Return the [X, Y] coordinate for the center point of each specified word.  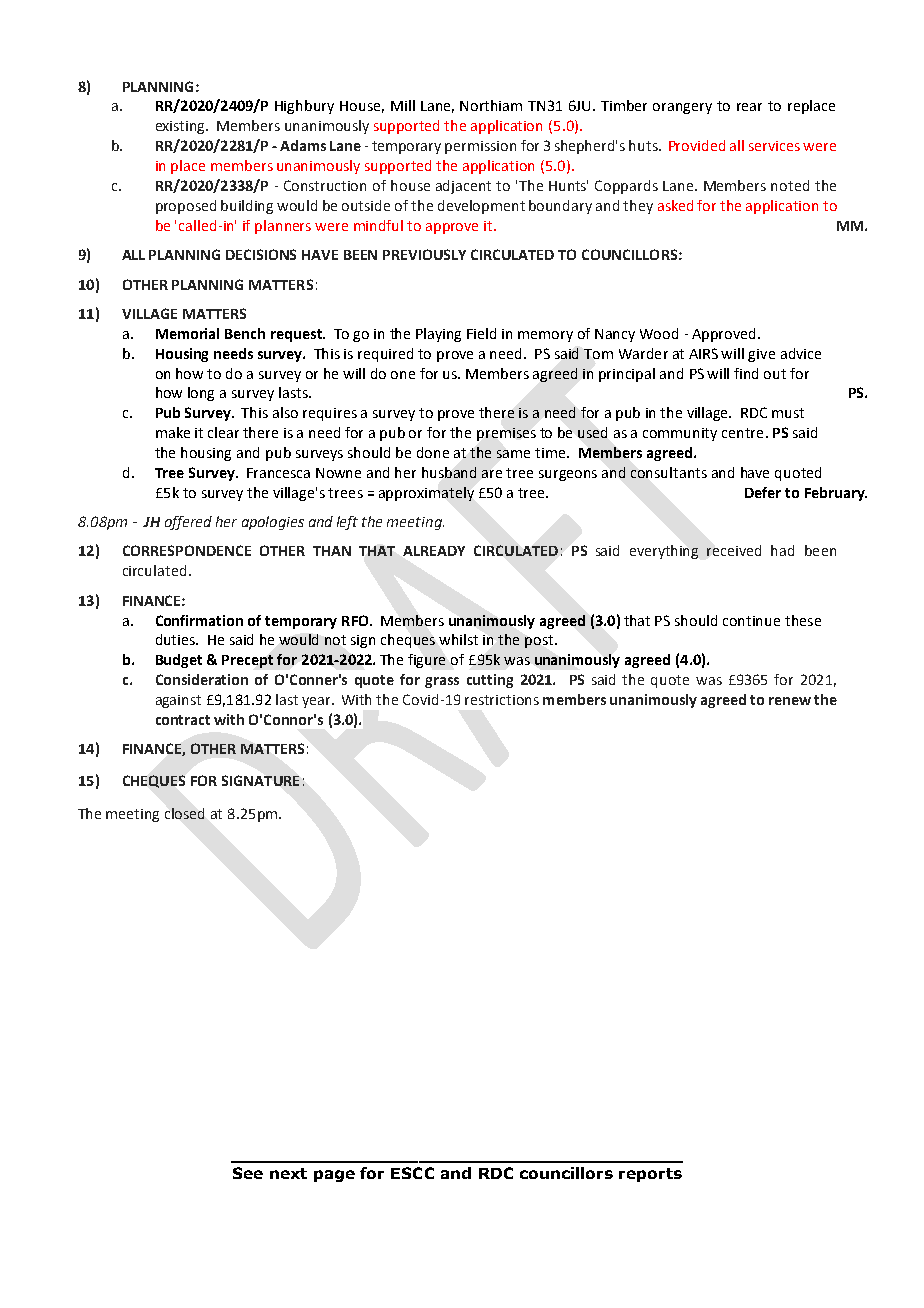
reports [650, 1175]
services [774, 146]
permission [480, 147]
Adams [303, 145]
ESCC [412, 1173]
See [248, 1173]
